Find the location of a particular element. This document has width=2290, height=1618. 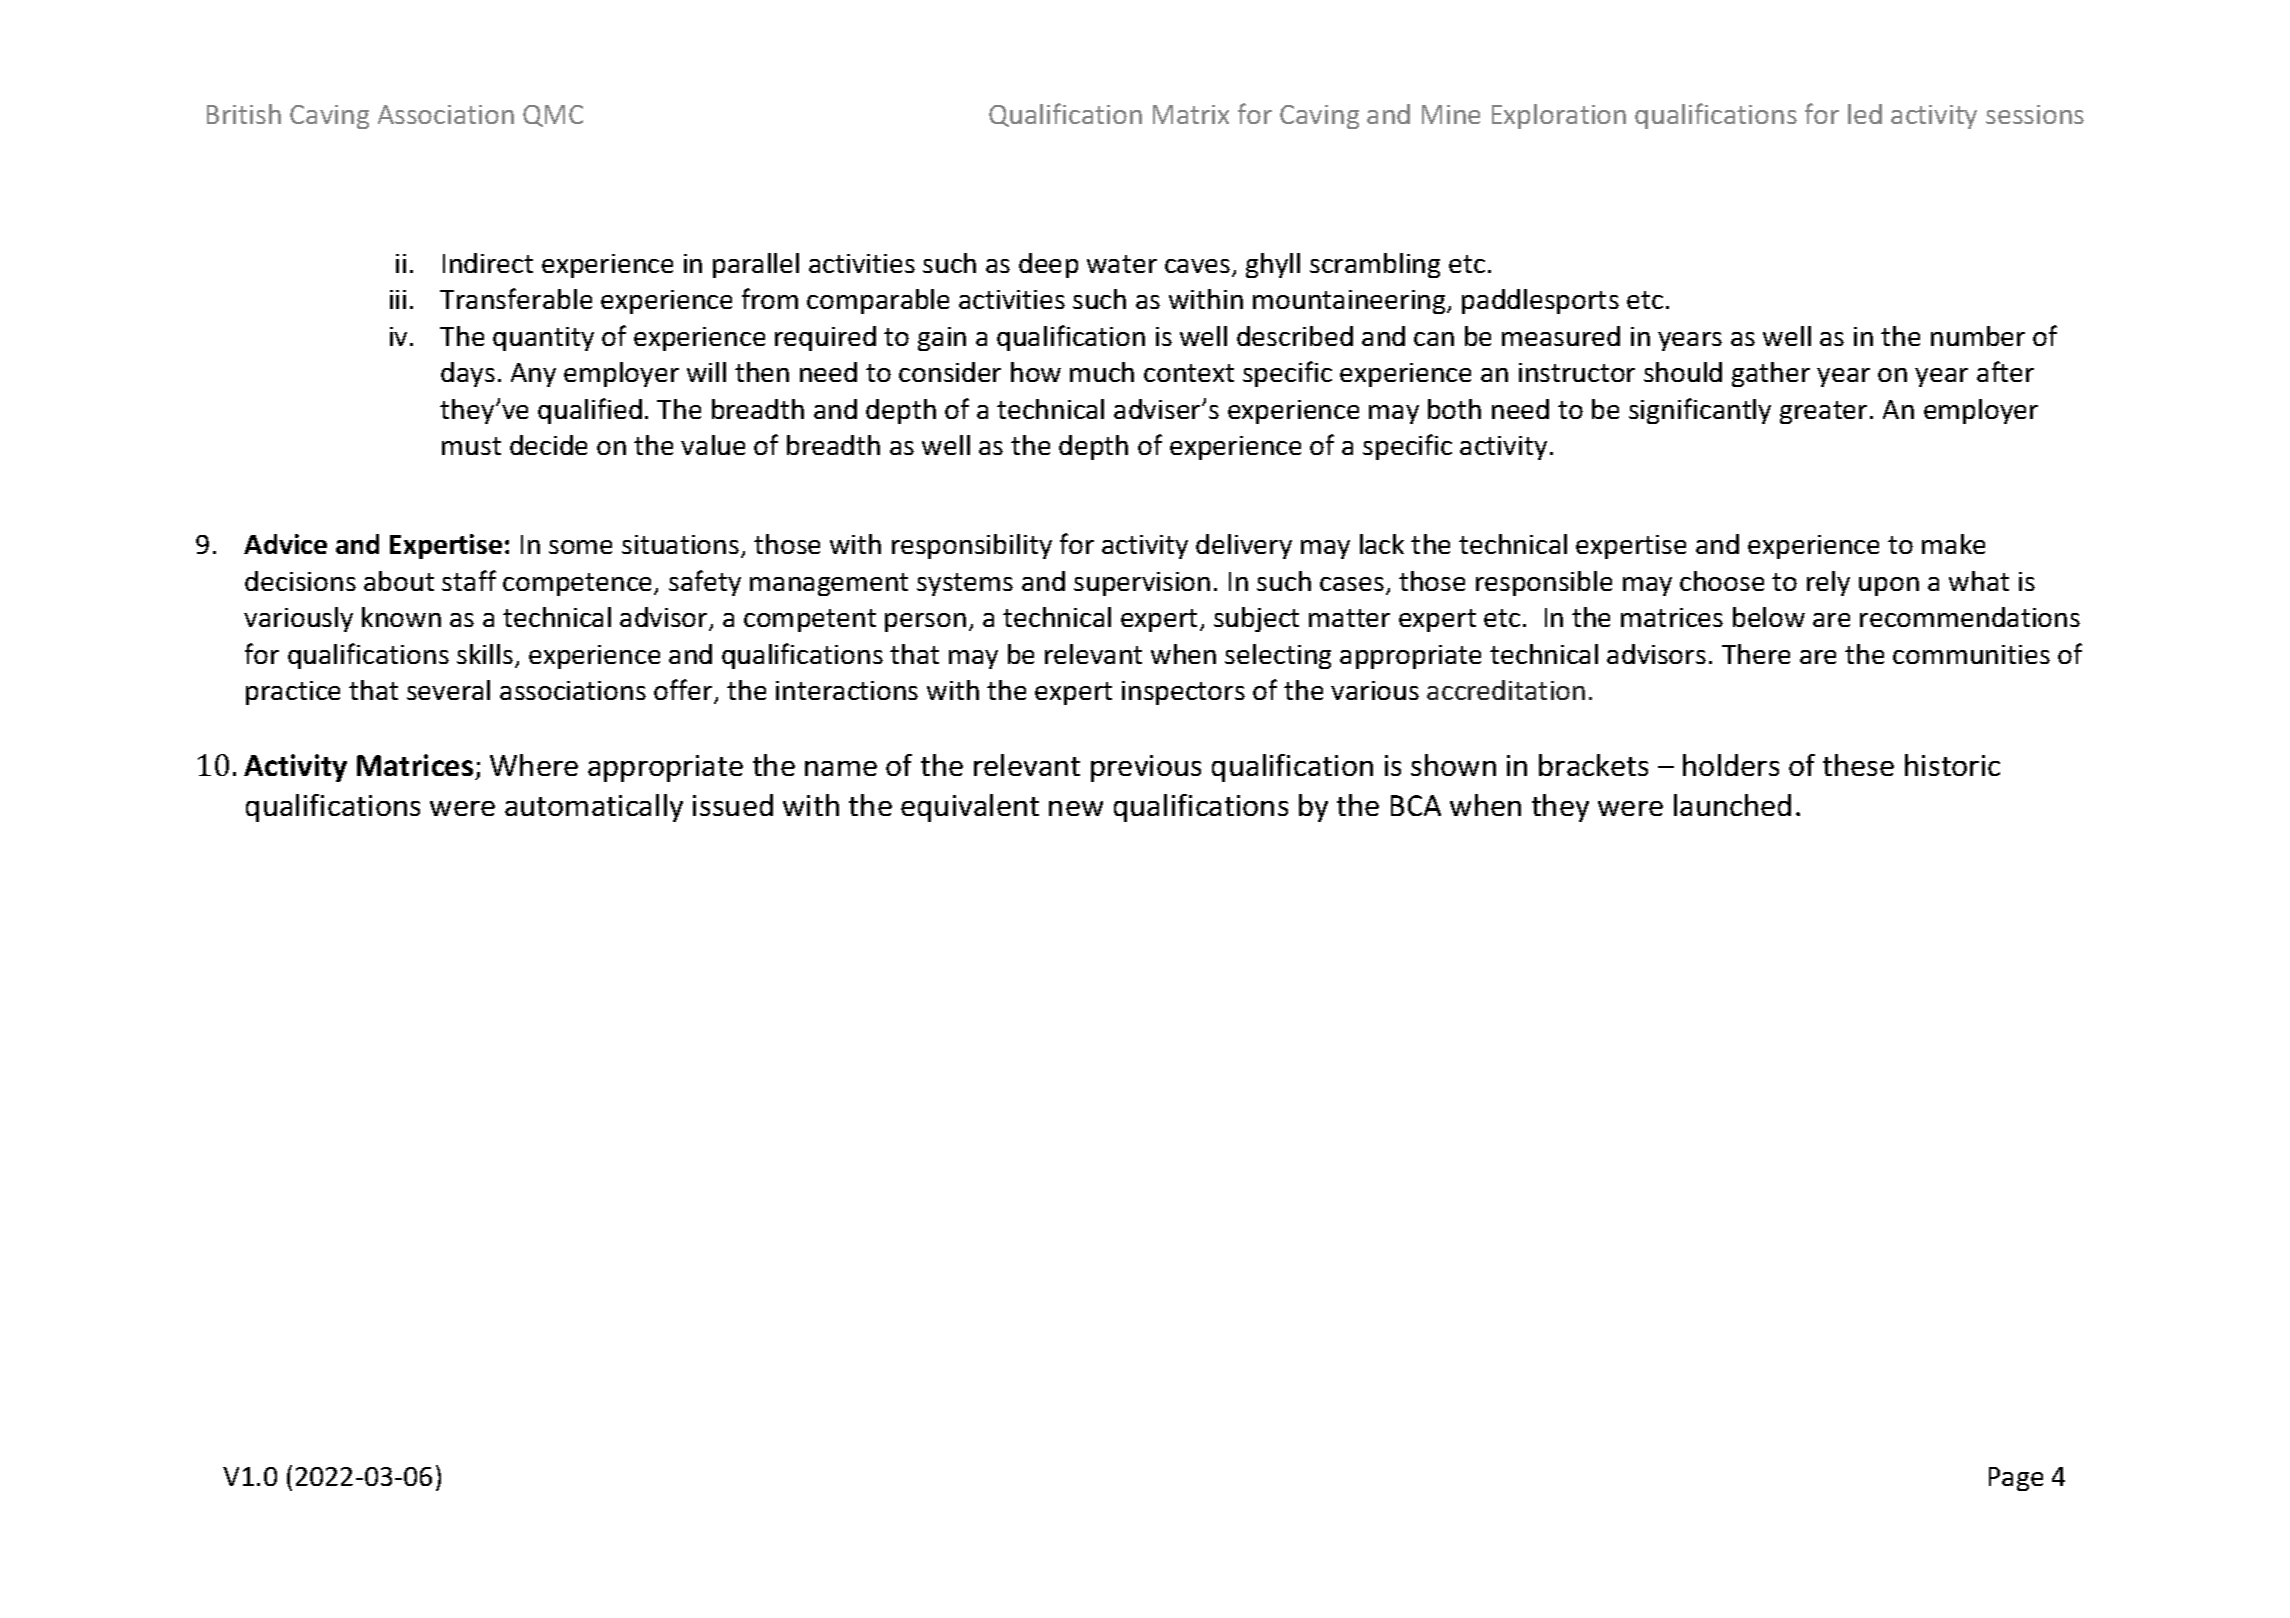

greater is located at coordinates (1823, 412).
